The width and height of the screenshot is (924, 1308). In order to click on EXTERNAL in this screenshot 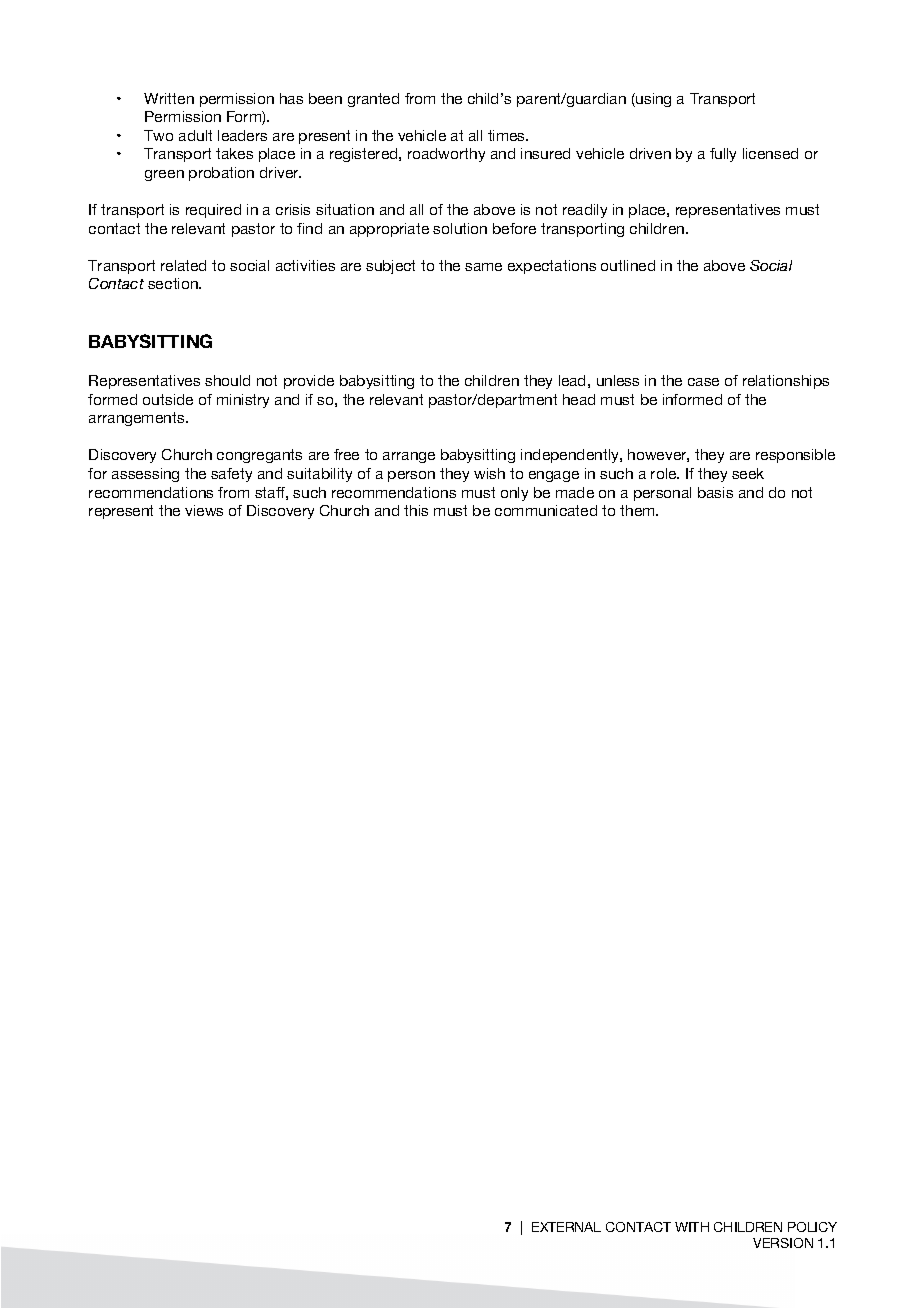, I will do `click(566, 1227)`.
